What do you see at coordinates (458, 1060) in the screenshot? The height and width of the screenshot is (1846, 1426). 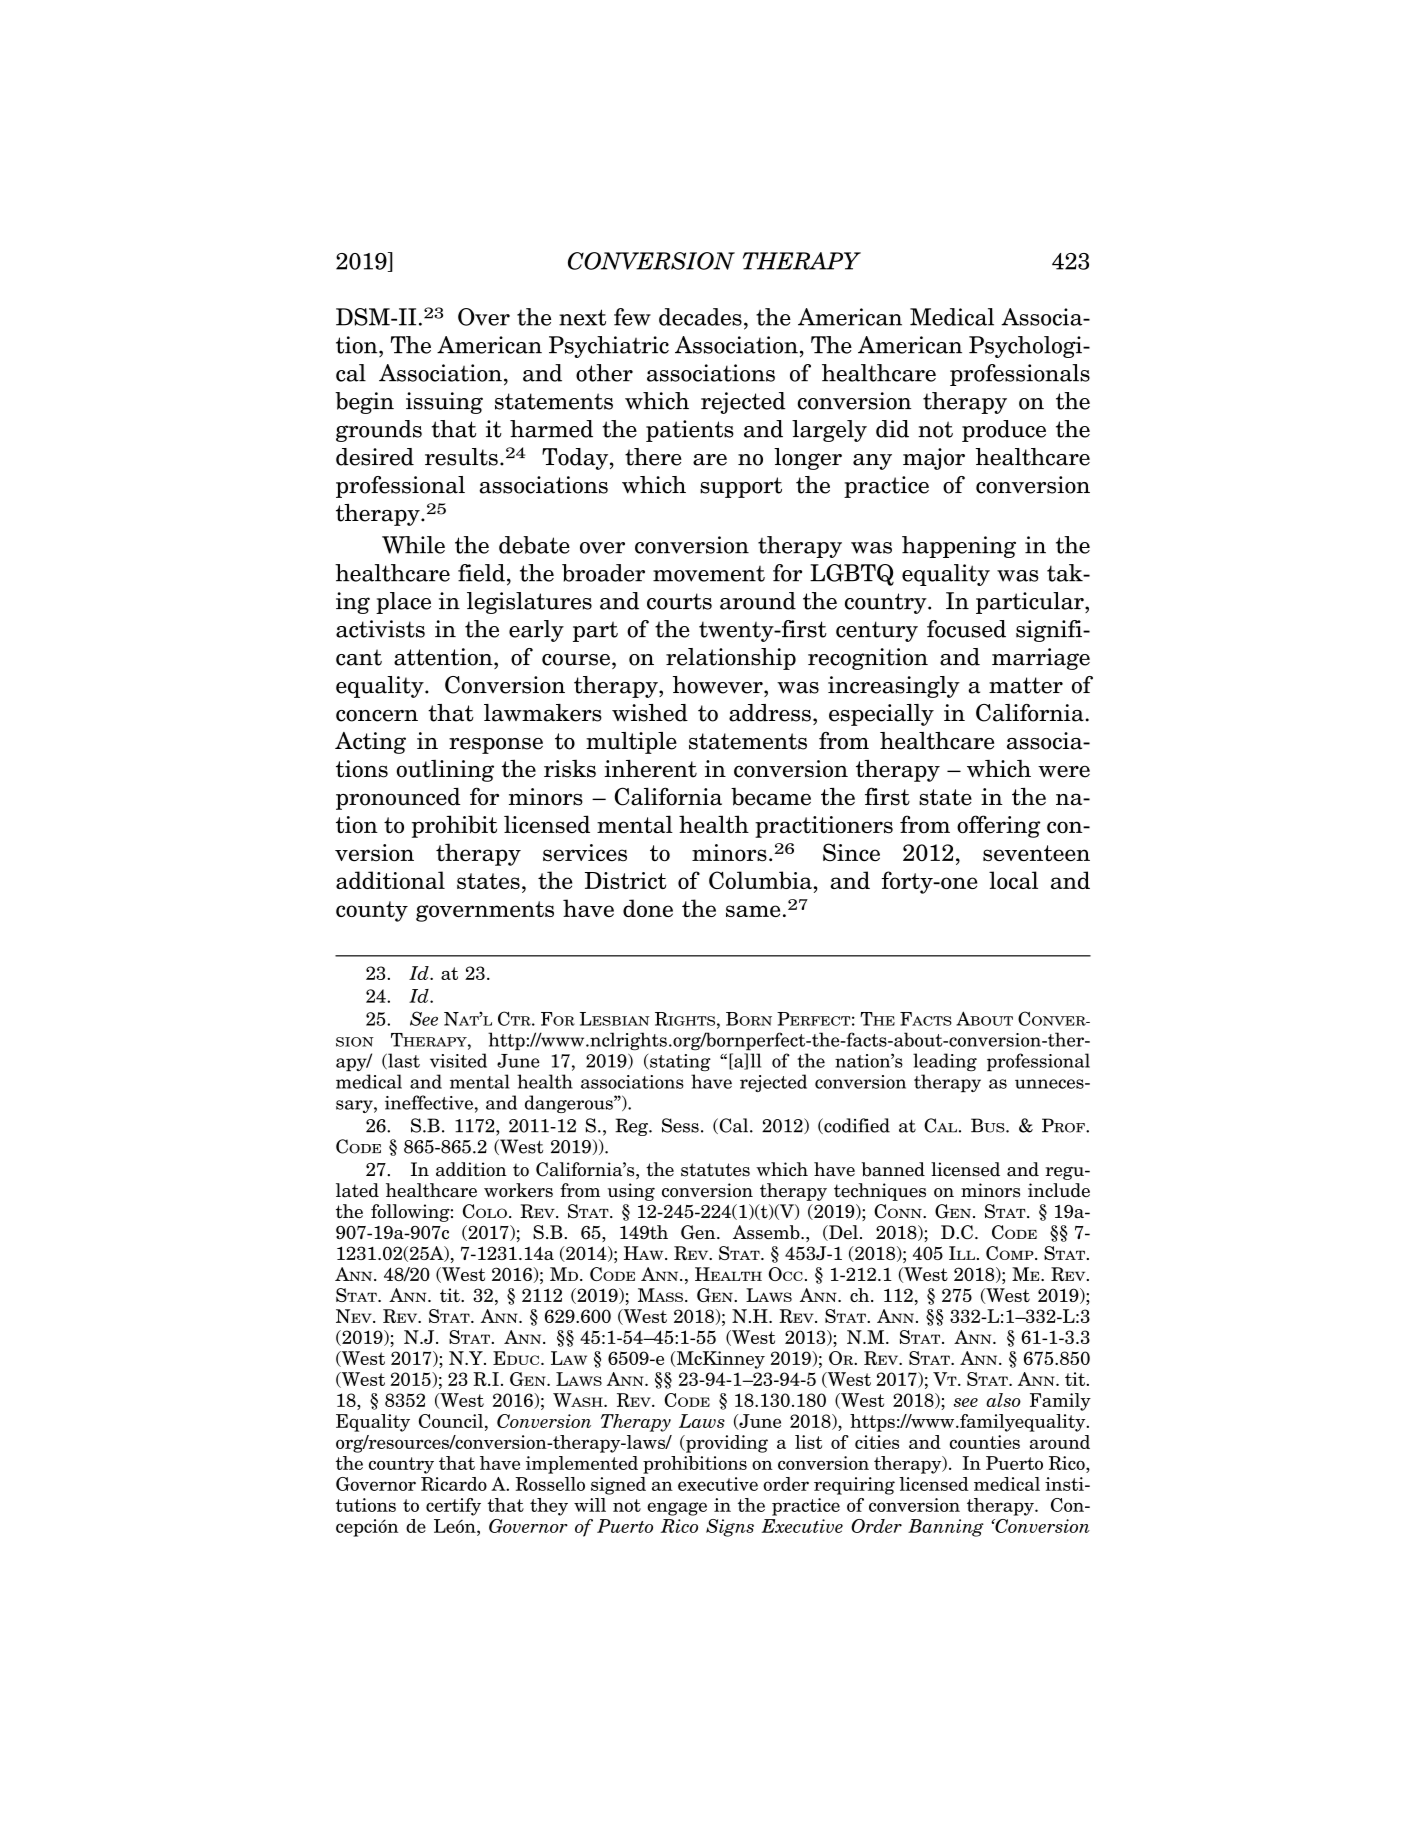 I see `visited` at bounding box center [458, 1060].
